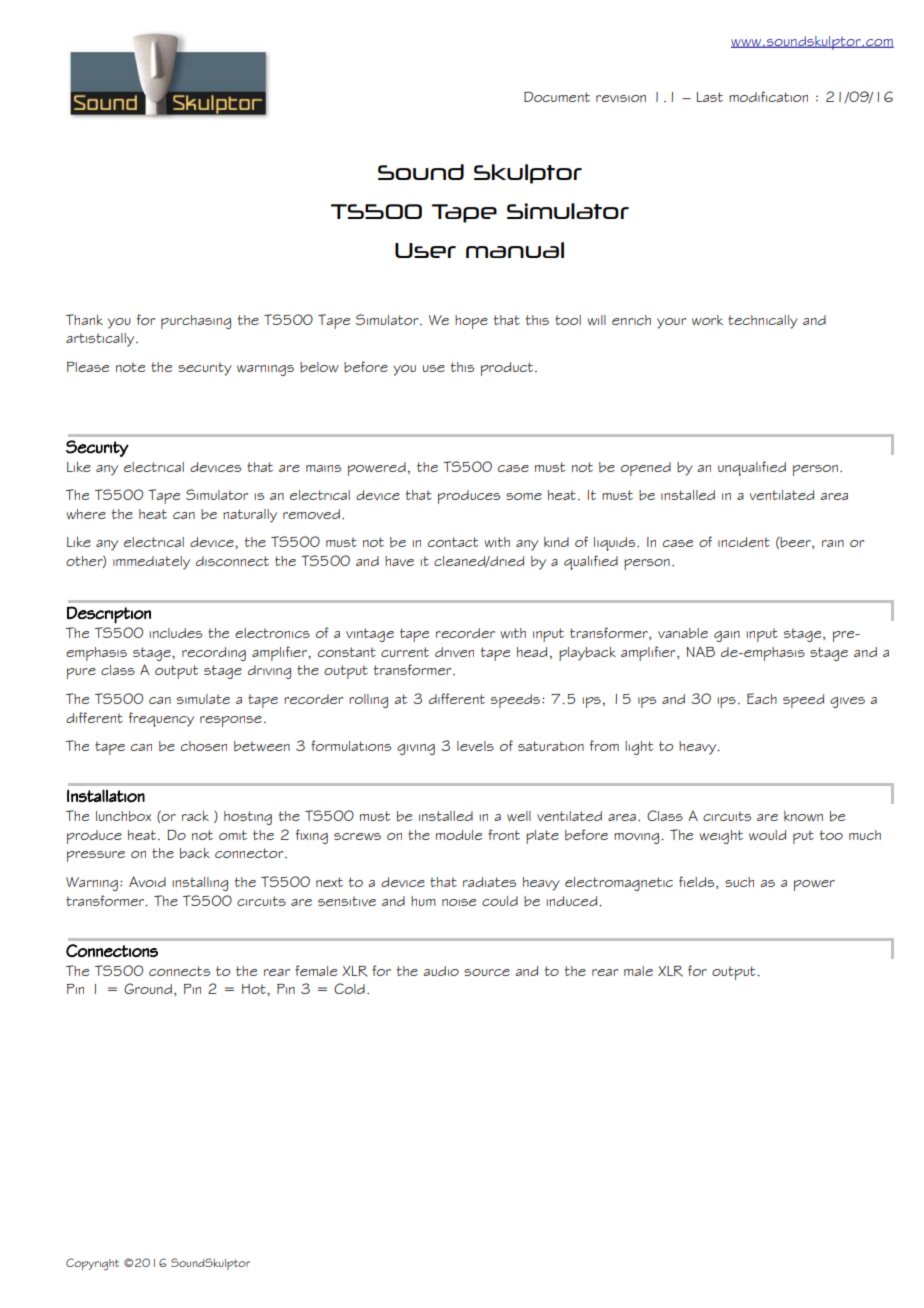 This screenshot has width=924, height=1308. I want to click on incident, so click(744, 542).
